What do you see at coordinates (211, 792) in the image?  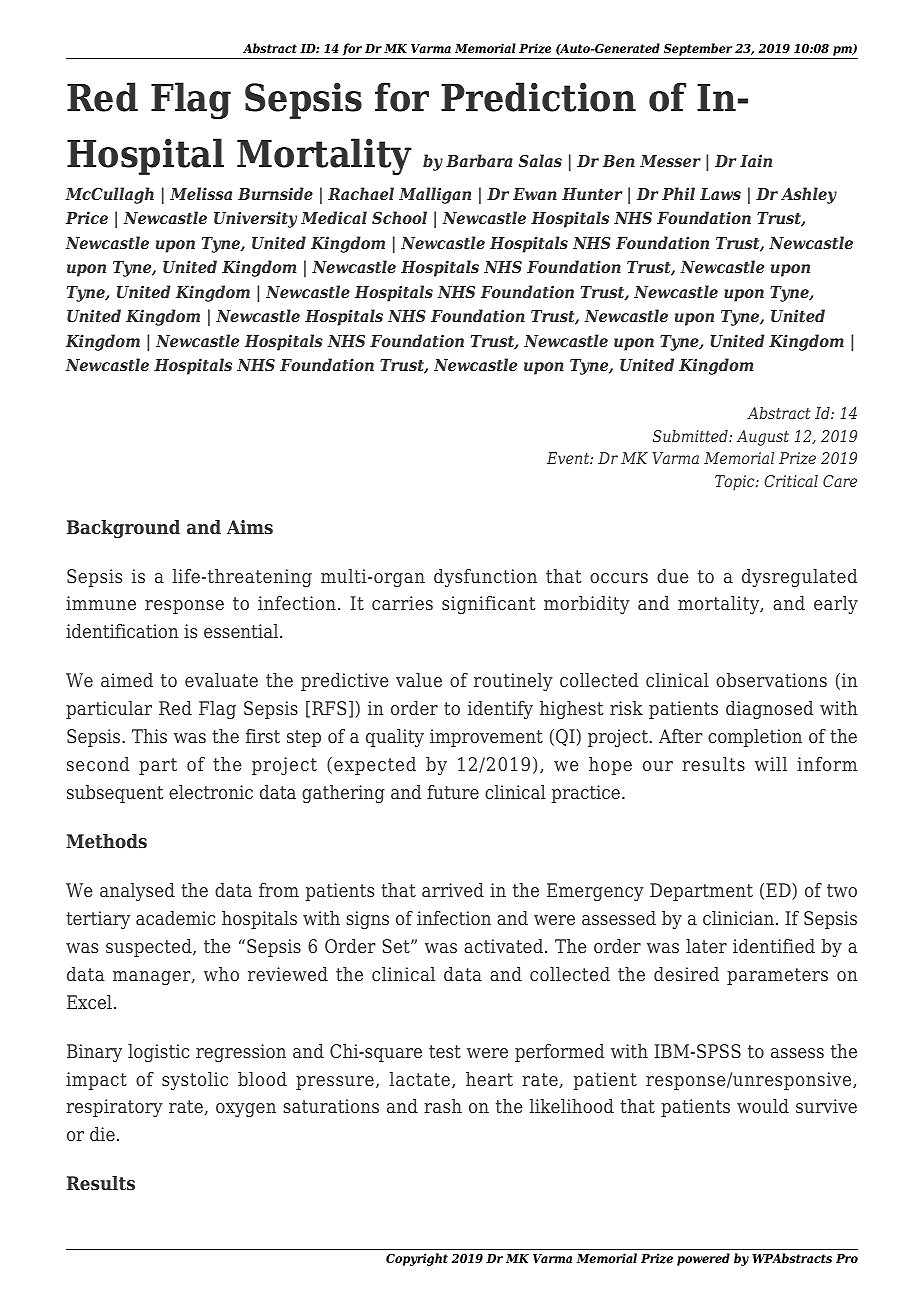 I see `electronic` at bounding box center [211, 792].
